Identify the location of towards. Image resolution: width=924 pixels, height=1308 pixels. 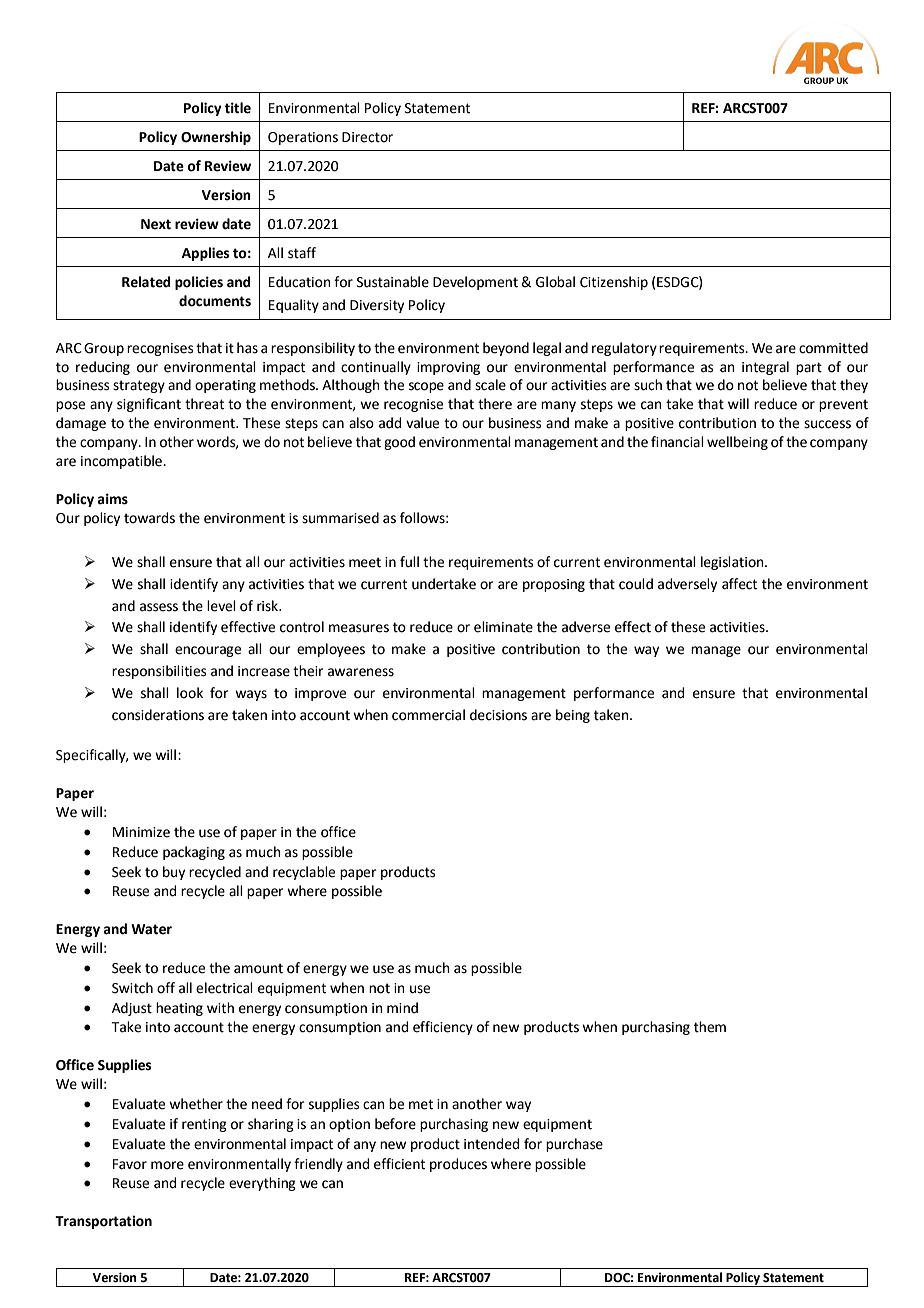
(149, 518).
